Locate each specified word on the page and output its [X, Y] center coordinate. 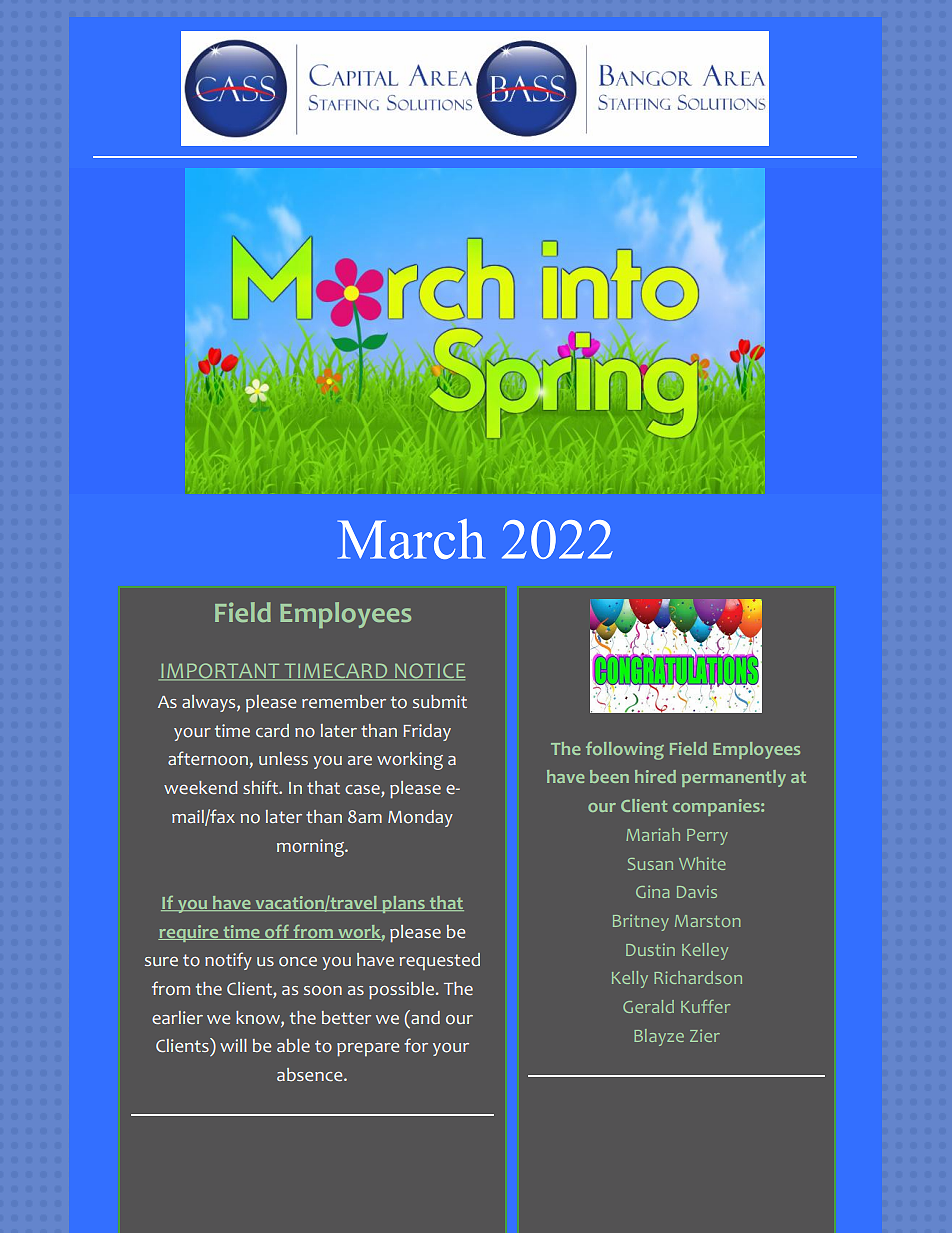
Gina [653, 891]
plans [403, 904]
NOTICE [429, 672]
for [416, 1045]
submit [440, 701]
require [189, 933]
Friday [427, 732]
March [411, 539]
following [625, 751]
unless [283, 758]
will [233, 1045]
